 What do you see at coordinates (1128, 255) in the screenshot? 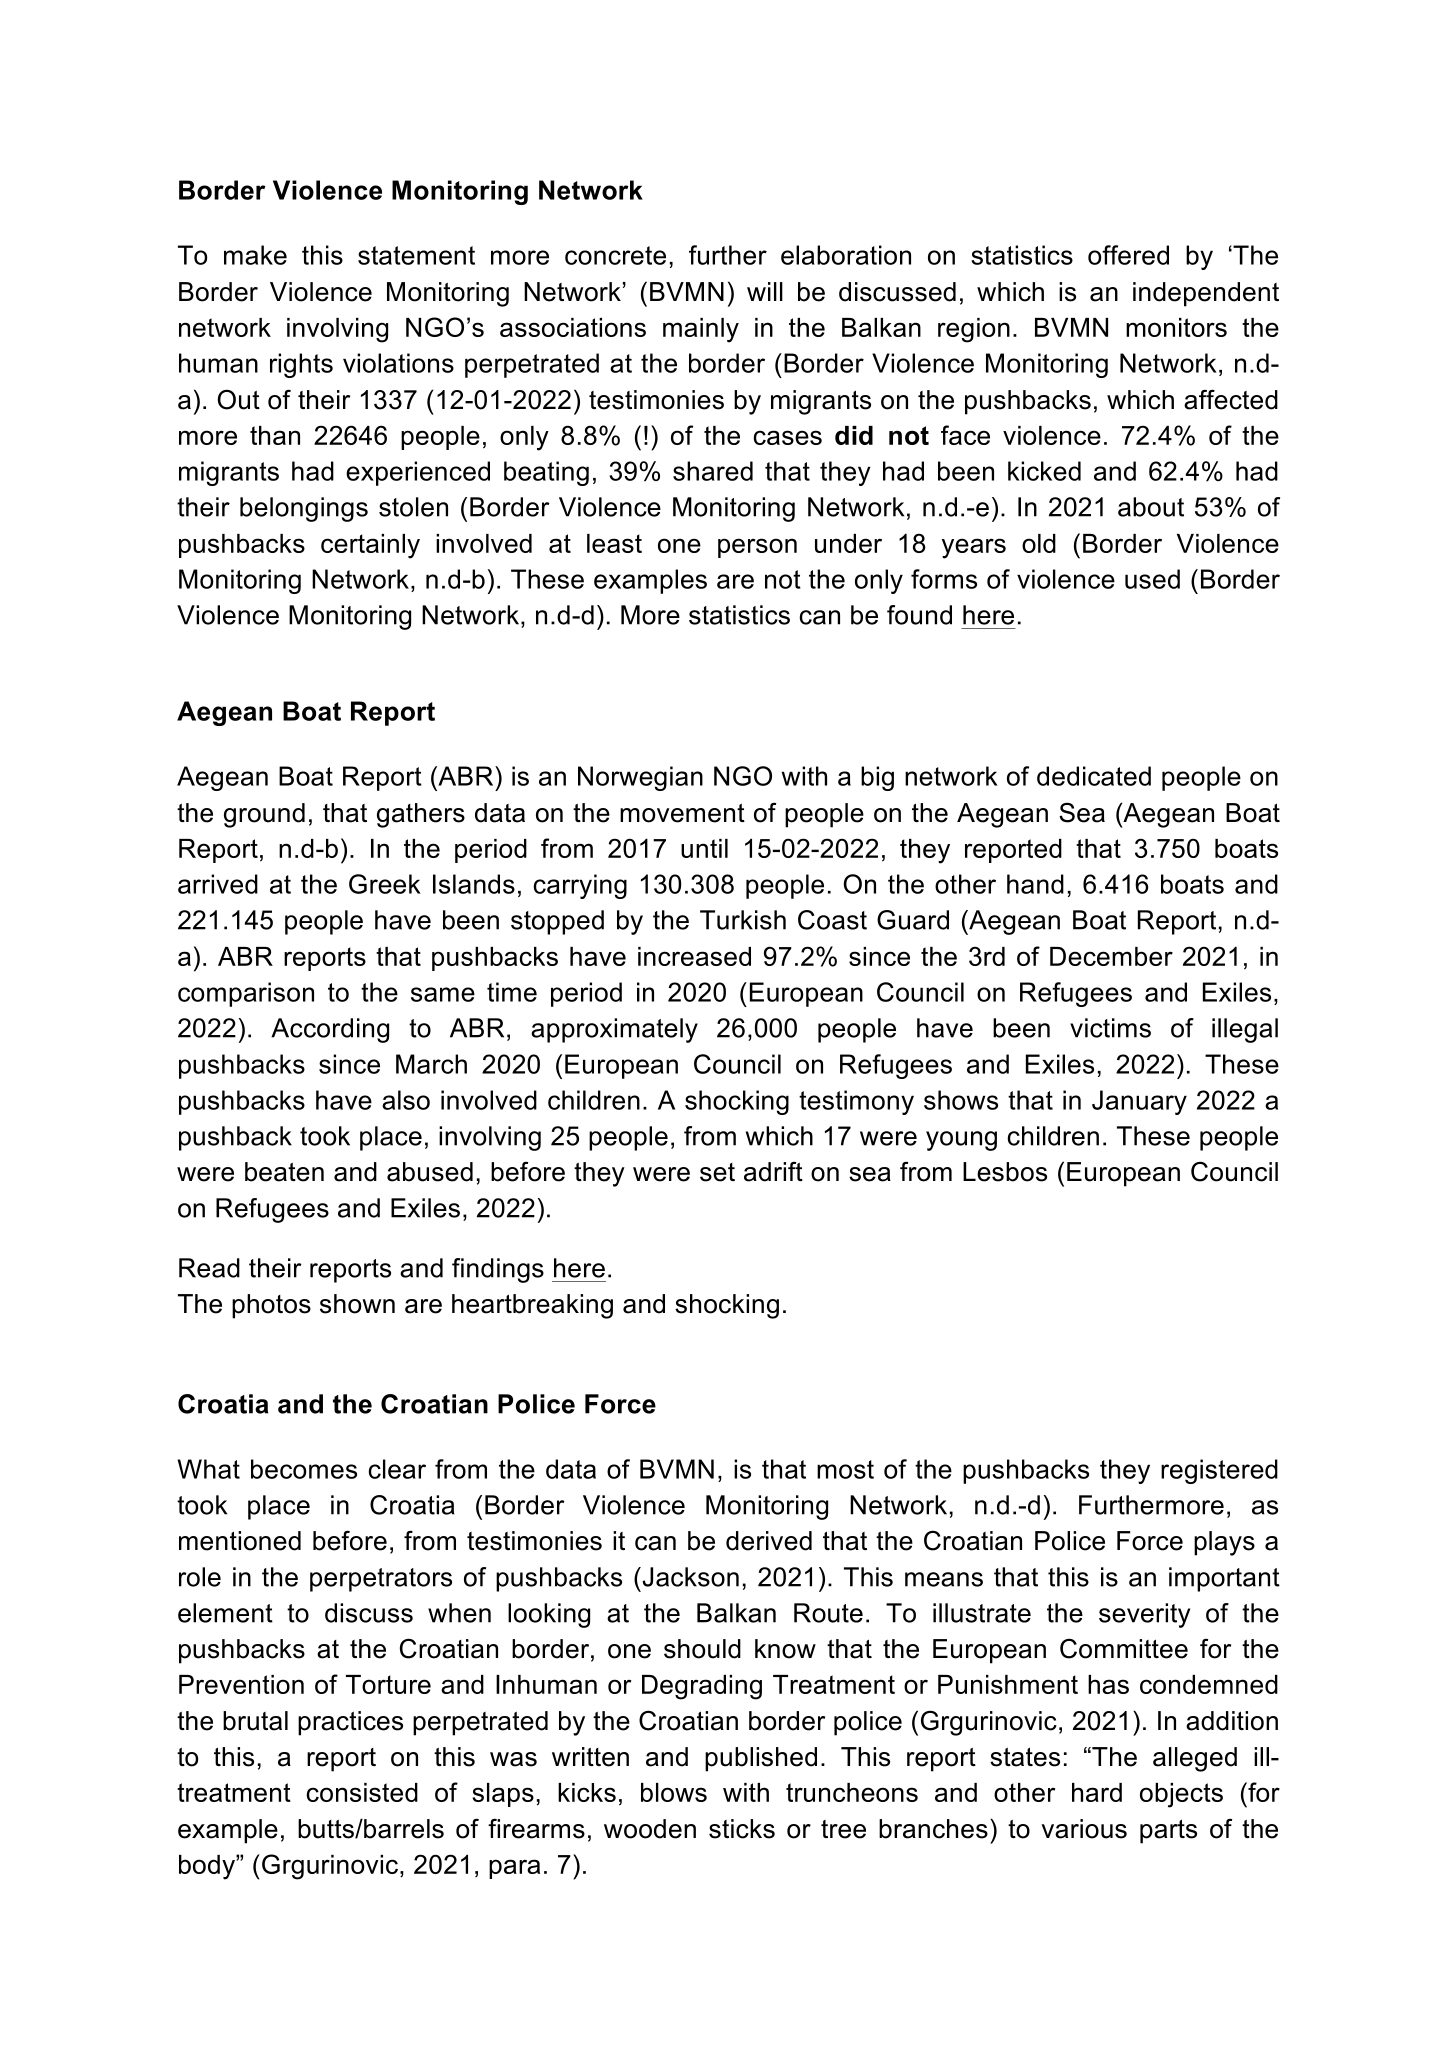
I see `offered` at bounding box center [1128, 255].
